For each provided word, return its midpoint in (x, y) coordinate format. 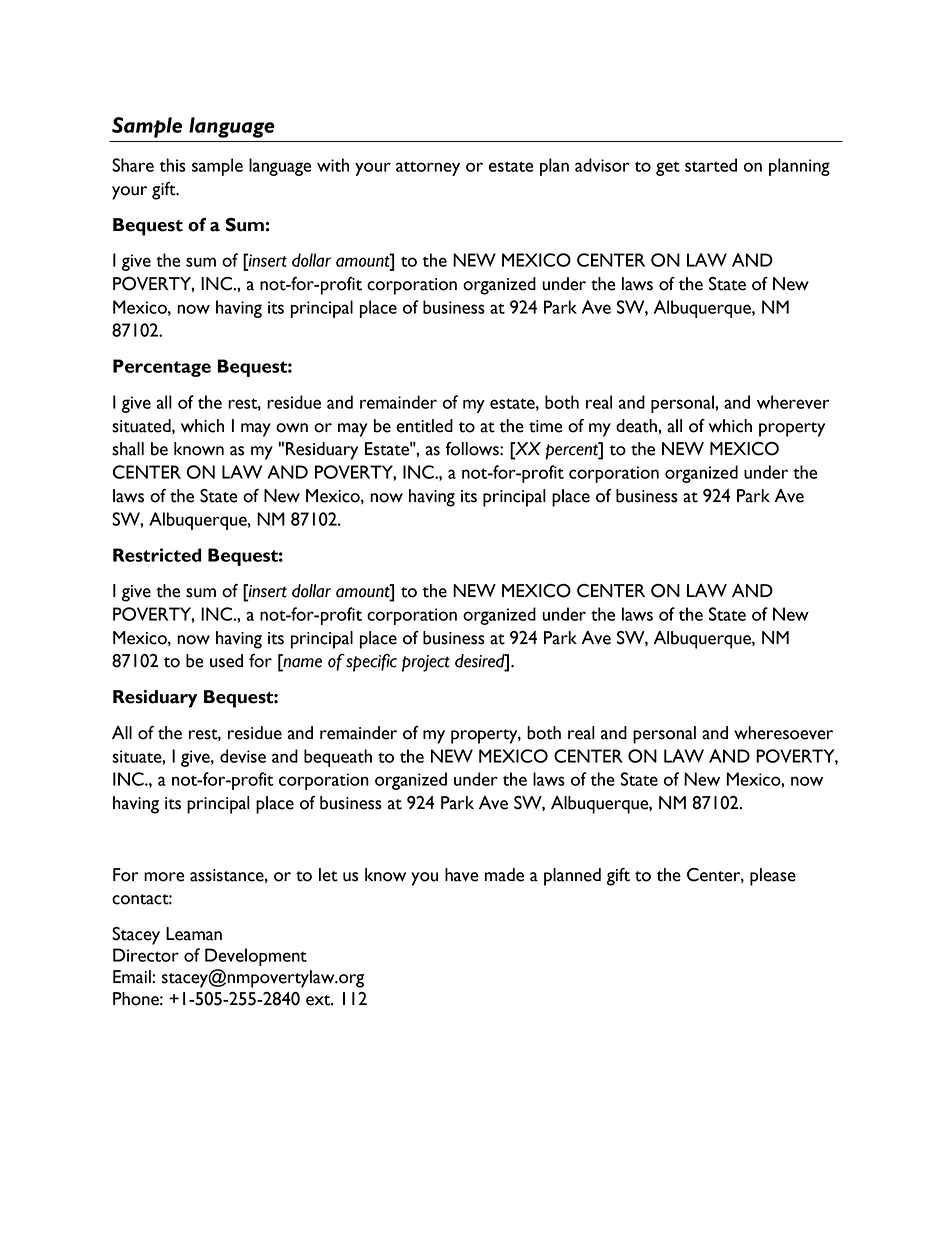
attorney (428, 168)
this (172, 165)
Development (256, 957)
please (773, 877)
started (711, 165)
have (462, 875)
